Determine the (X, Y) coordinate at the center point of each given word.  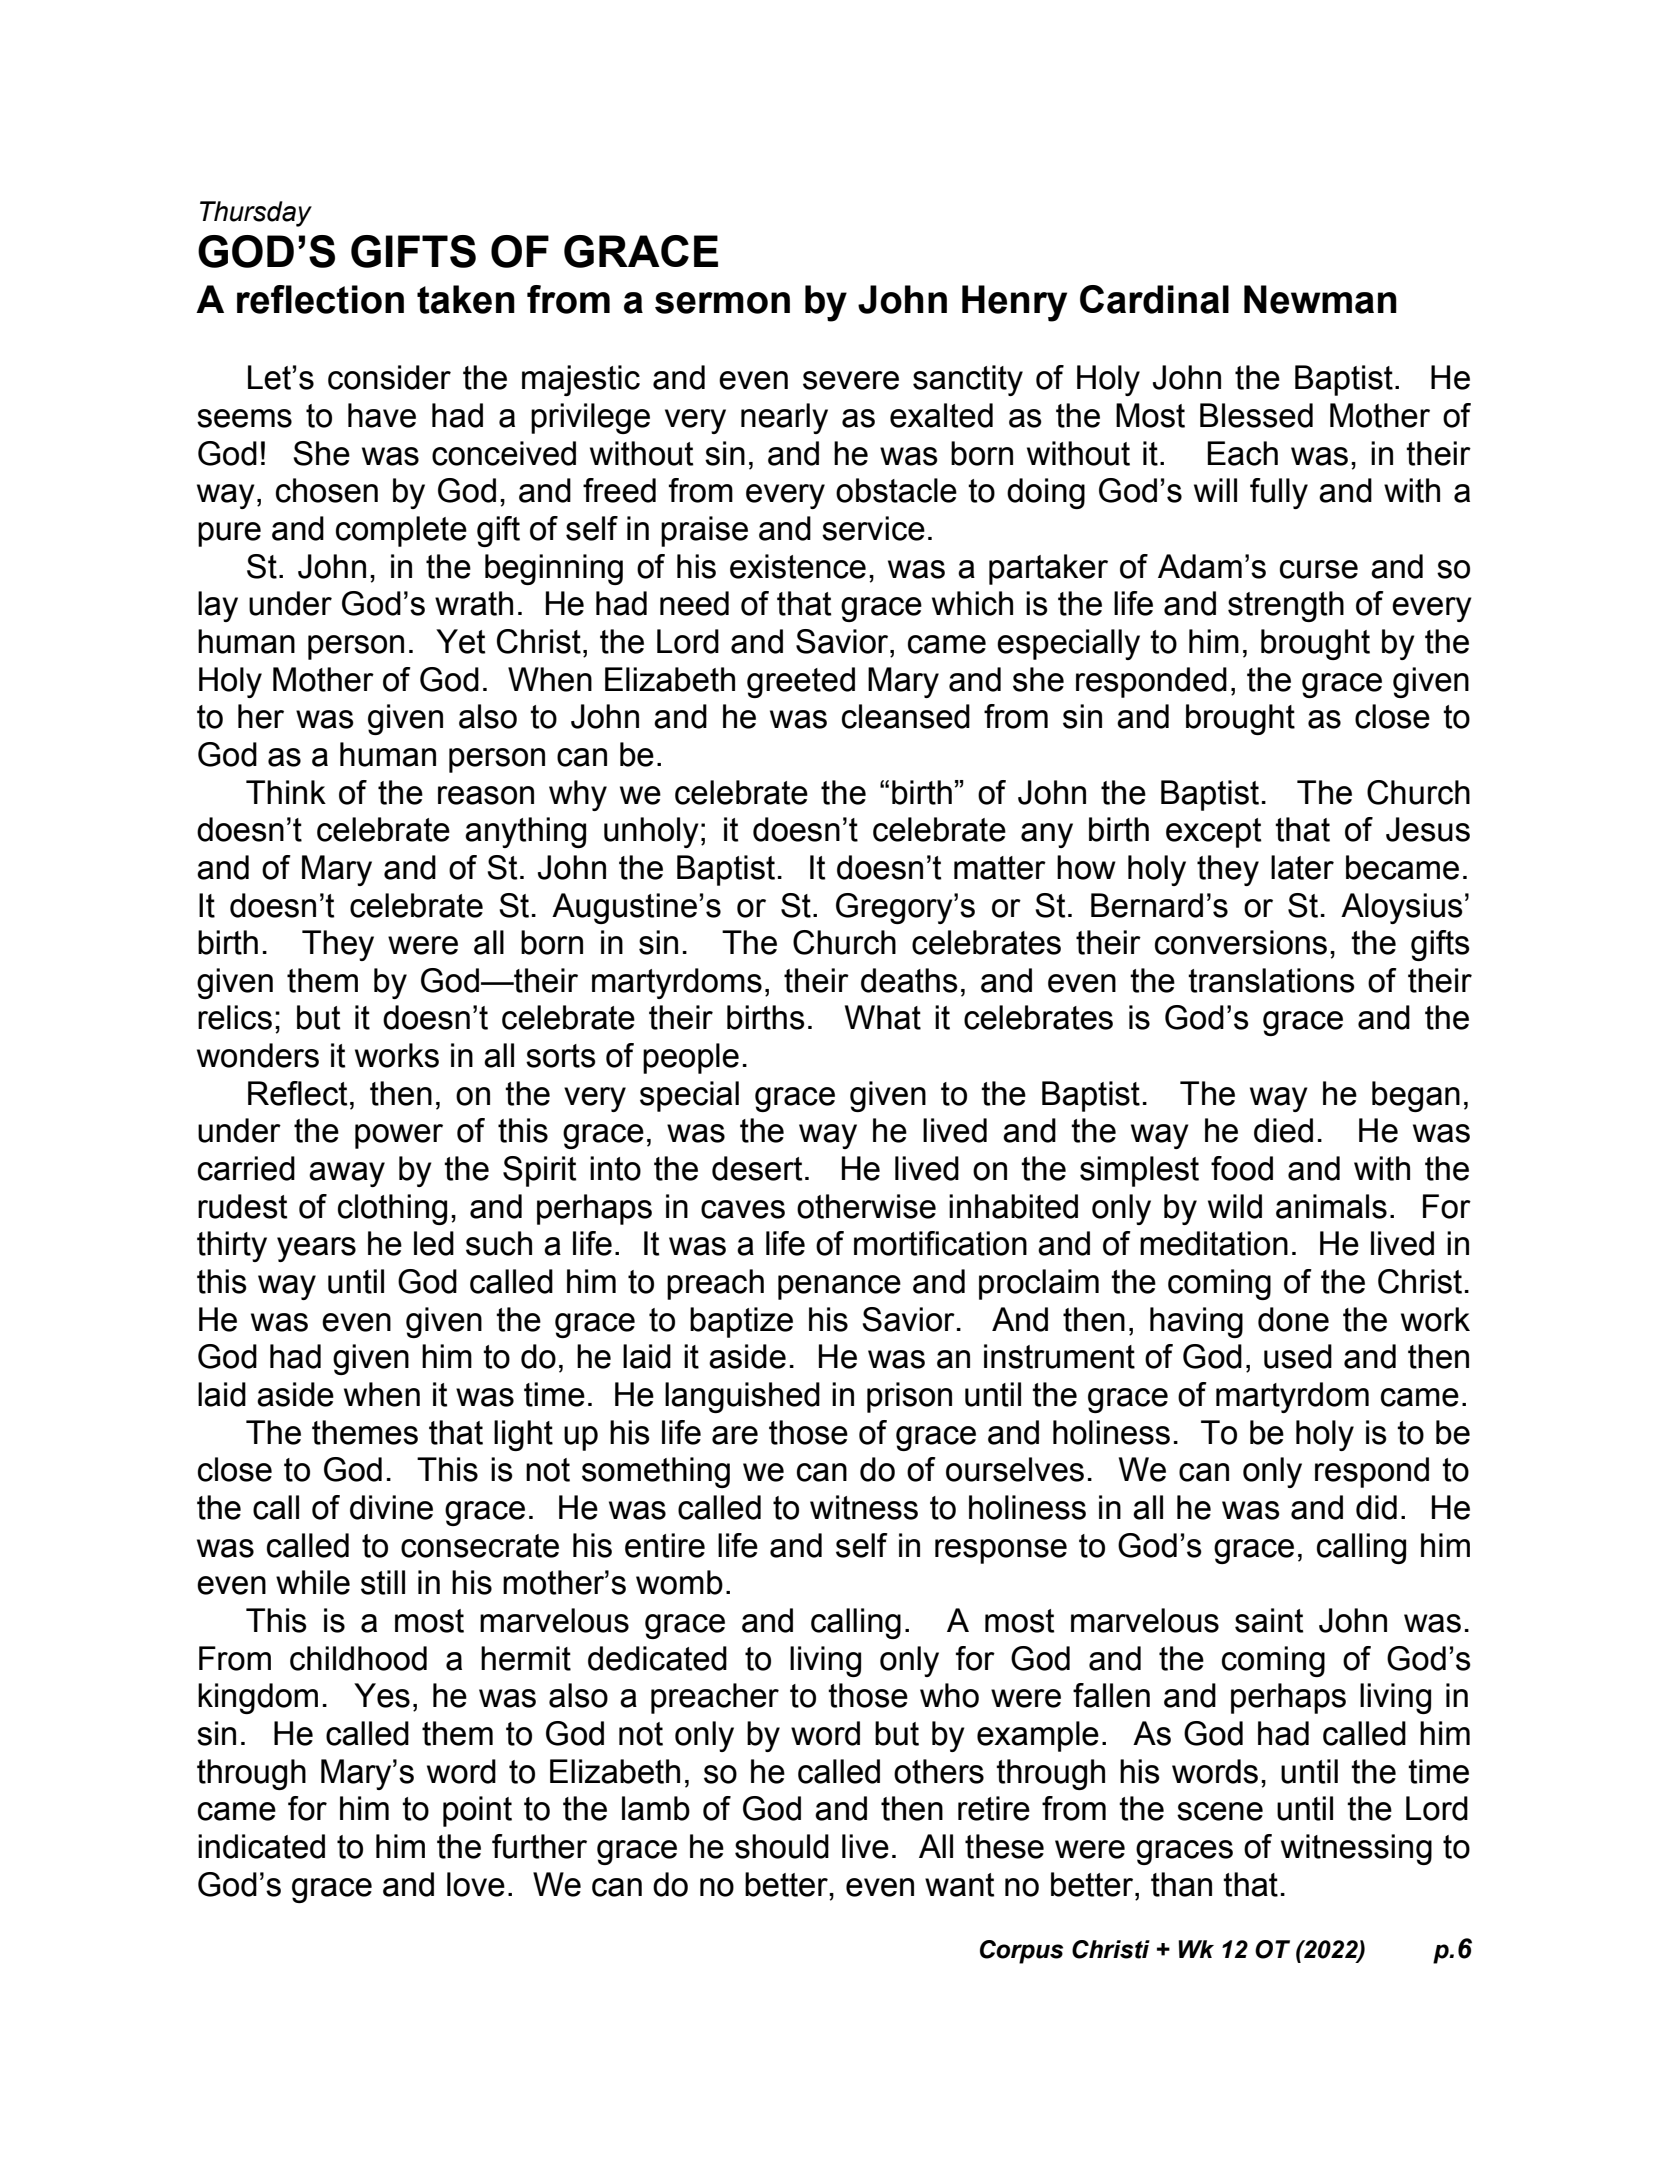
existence (798, 566)
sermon (722, 303)
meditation (1214, 1243)
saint (1269, 1620)
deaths (909, 980)
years (316, 1249)
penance (839, 1287)
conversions (1241, 942)
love (476, 1884)
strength (1286, 606)
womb (679, 1582)
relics (235, 1017)
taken (466, 299)
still (383, 1582)
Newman (1320, 299)
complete (401, 531)
